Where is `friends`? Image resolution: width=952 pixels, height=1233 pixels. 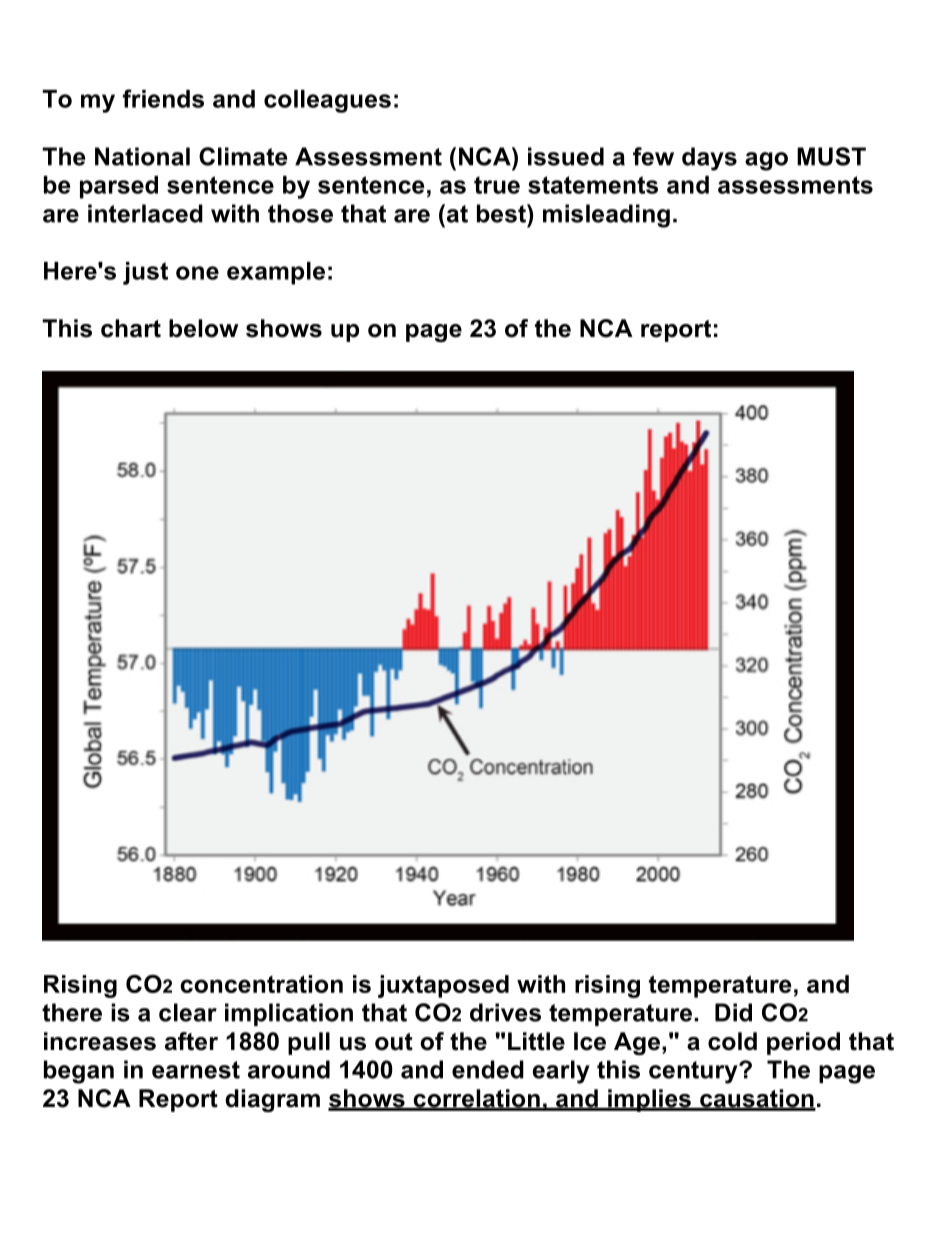 friends is located at coordinates (163, 98).
